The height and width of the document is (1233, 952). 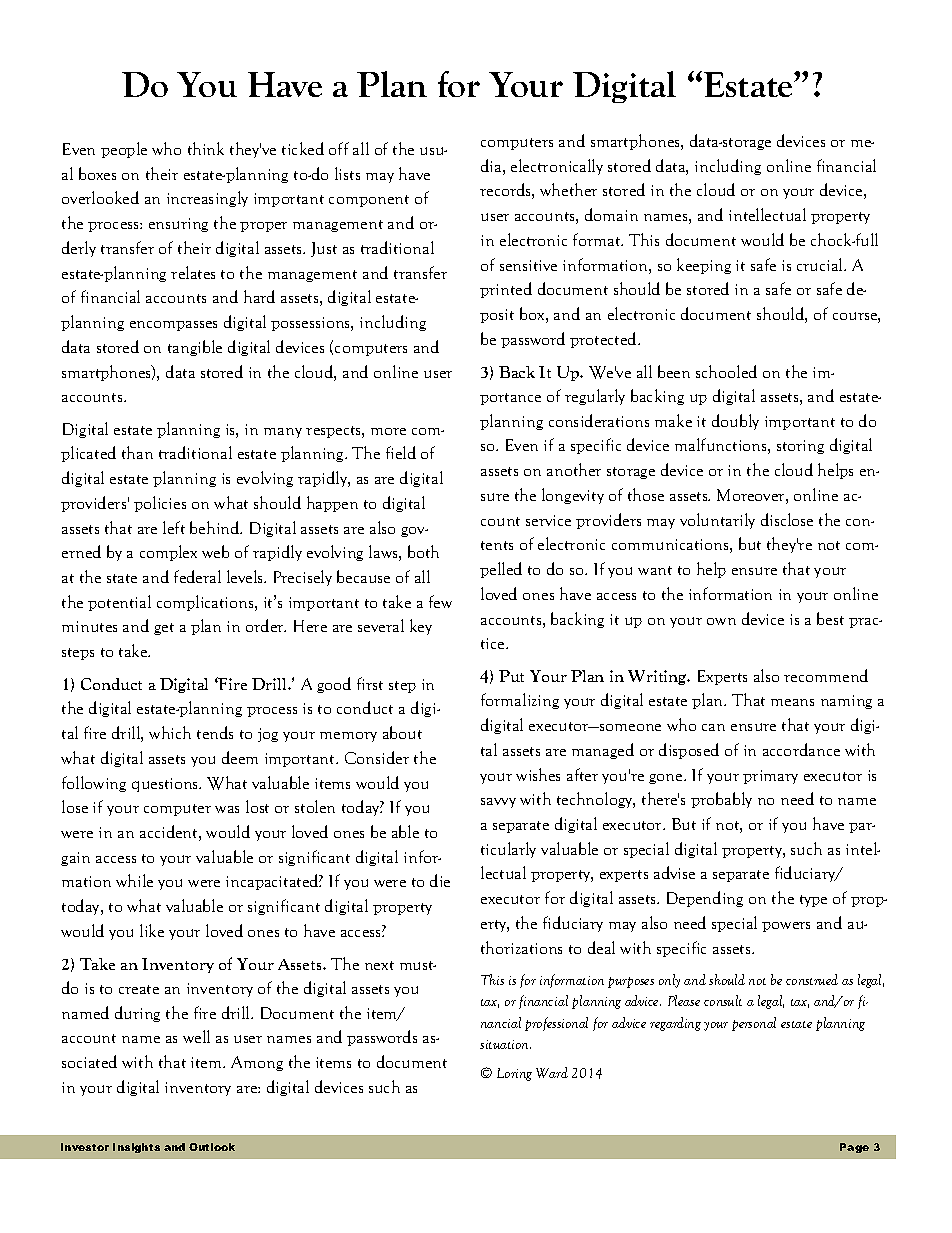 What do you see at coordinates (136, 1148) in the document?
I see `Insights` at bounding box center [136, 1148].
